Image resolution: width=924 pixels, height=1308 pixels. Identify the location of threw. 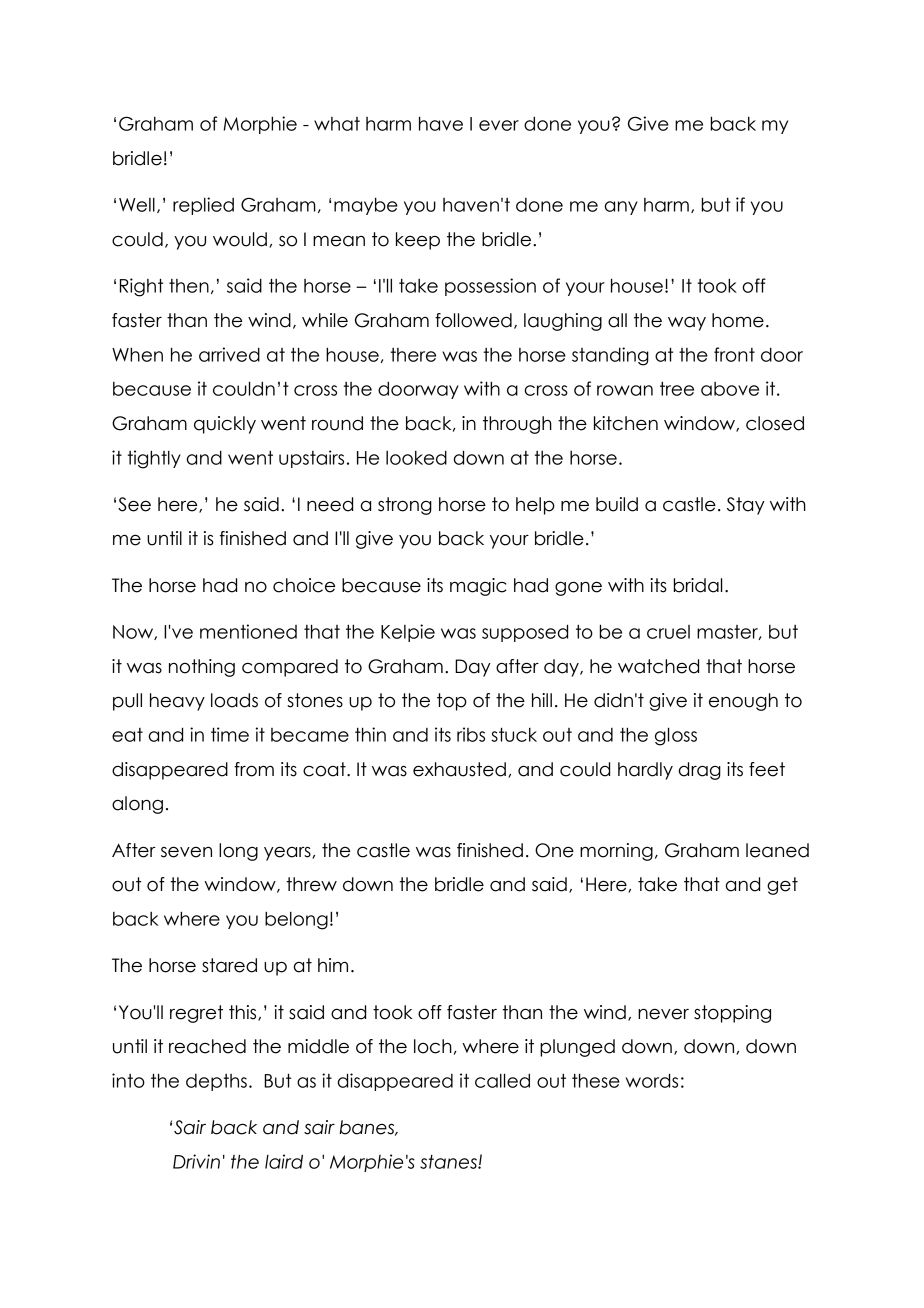
(311, 884).
